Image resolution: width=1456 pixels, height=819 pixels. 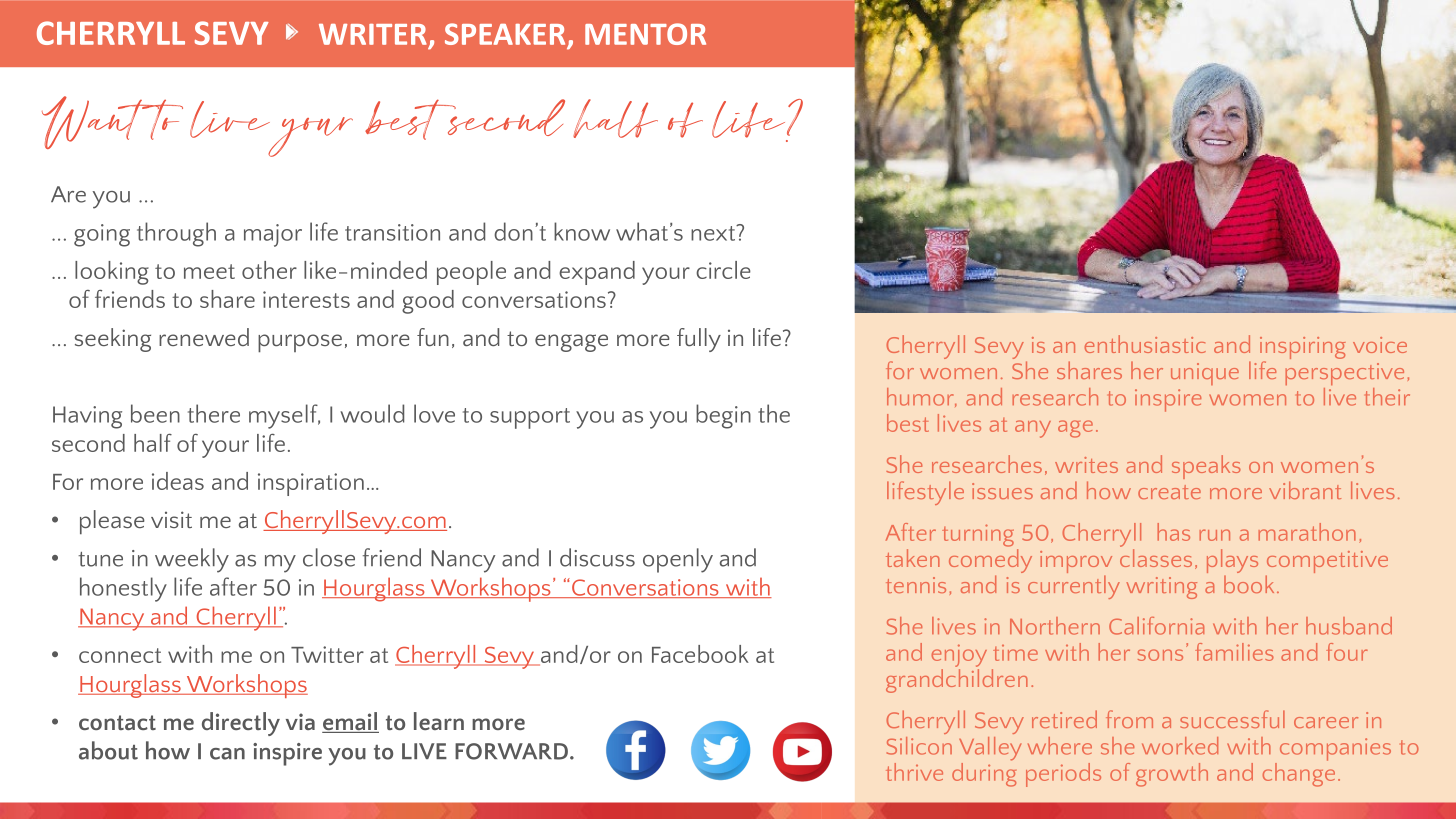 I want to click on weekly, so click(x=192, y=560).
